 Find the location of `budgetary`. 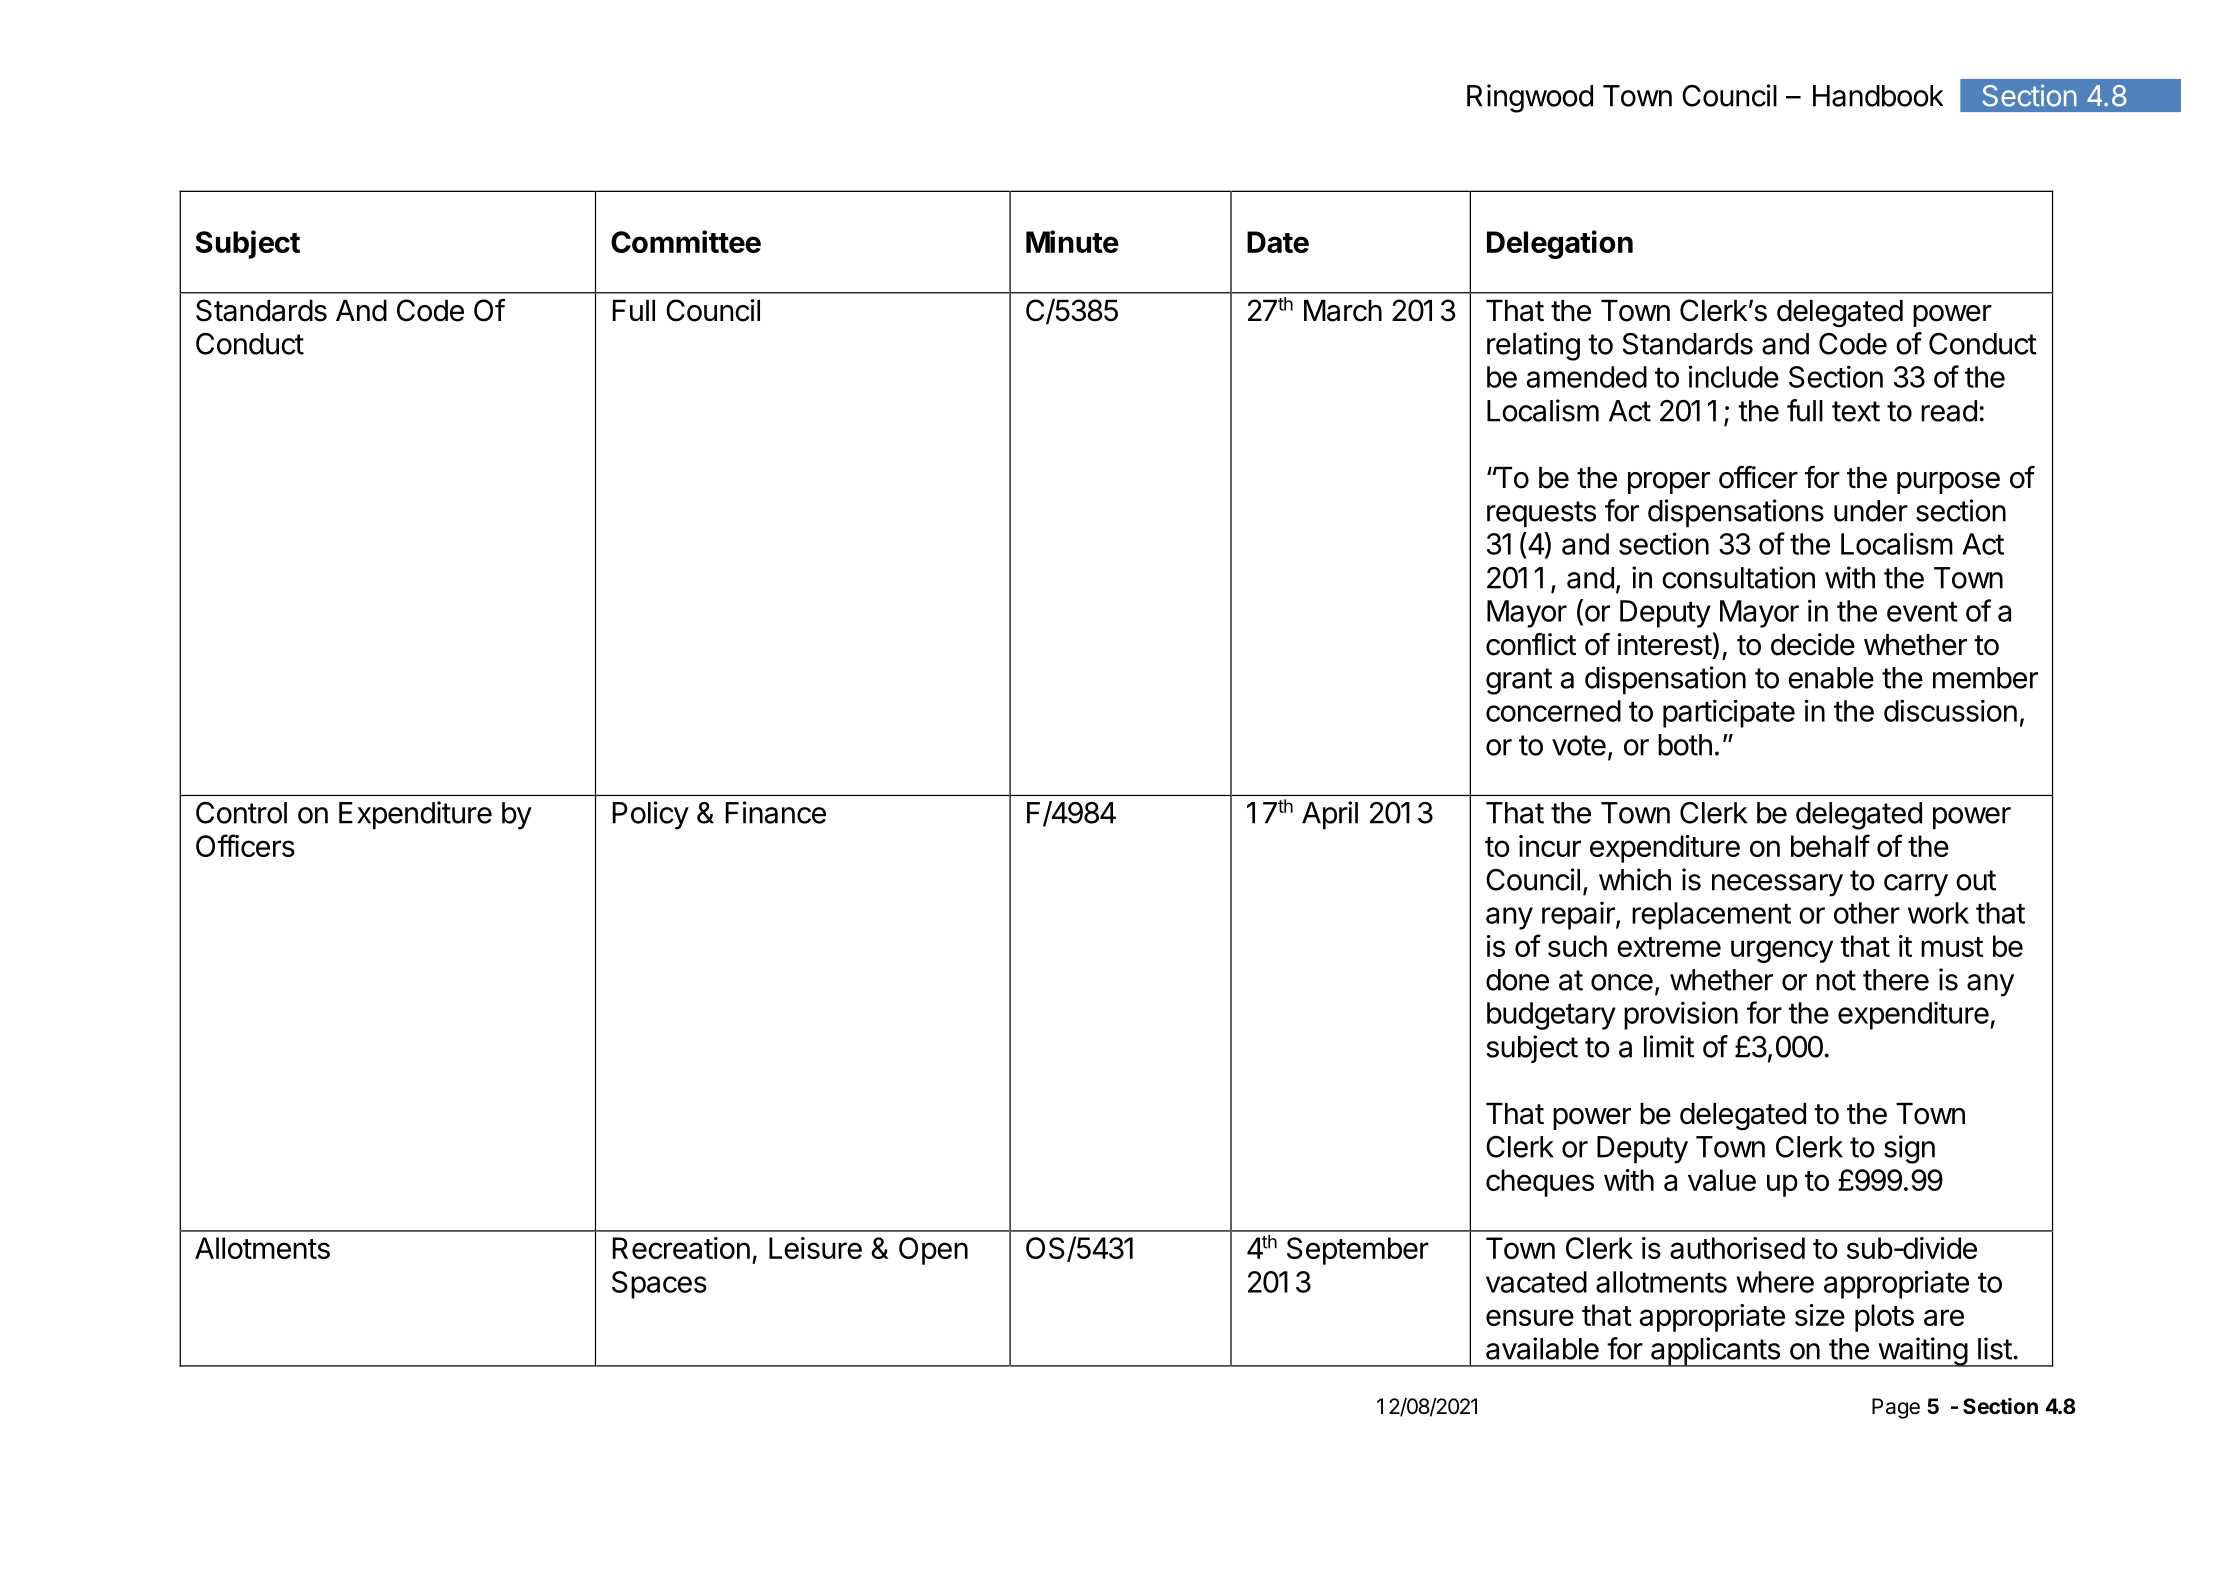

budgetary is located at coordinates (1551, 1016).
